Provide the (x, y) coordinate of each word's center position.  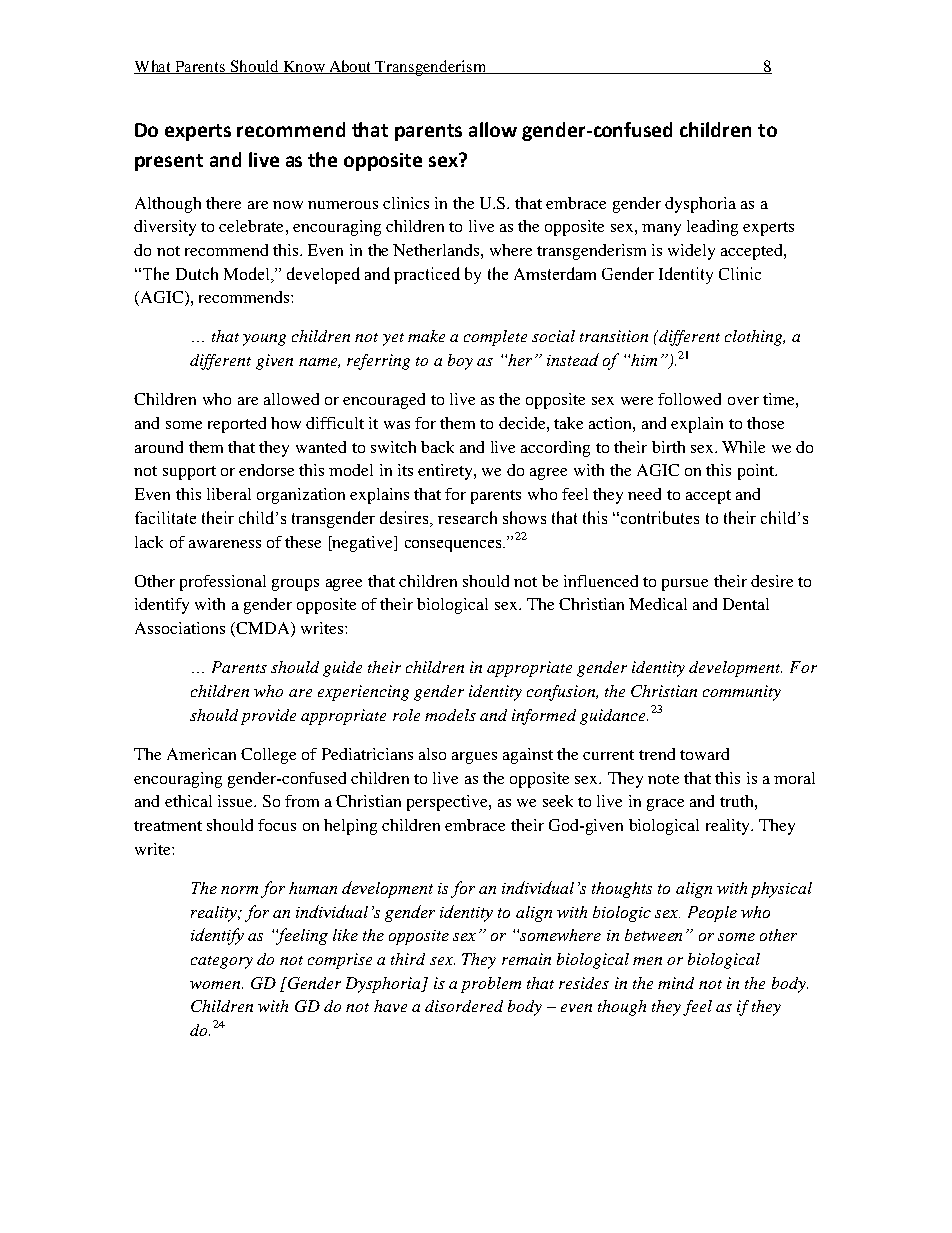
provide (268, 717)
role (406, 715)
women (216, 985)
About (351, 67)
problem (491, 985)
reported (237, 425)
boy (460, 362)
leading (712, 228)
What (154, 67)
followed (689, 399)
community (742, 693)
